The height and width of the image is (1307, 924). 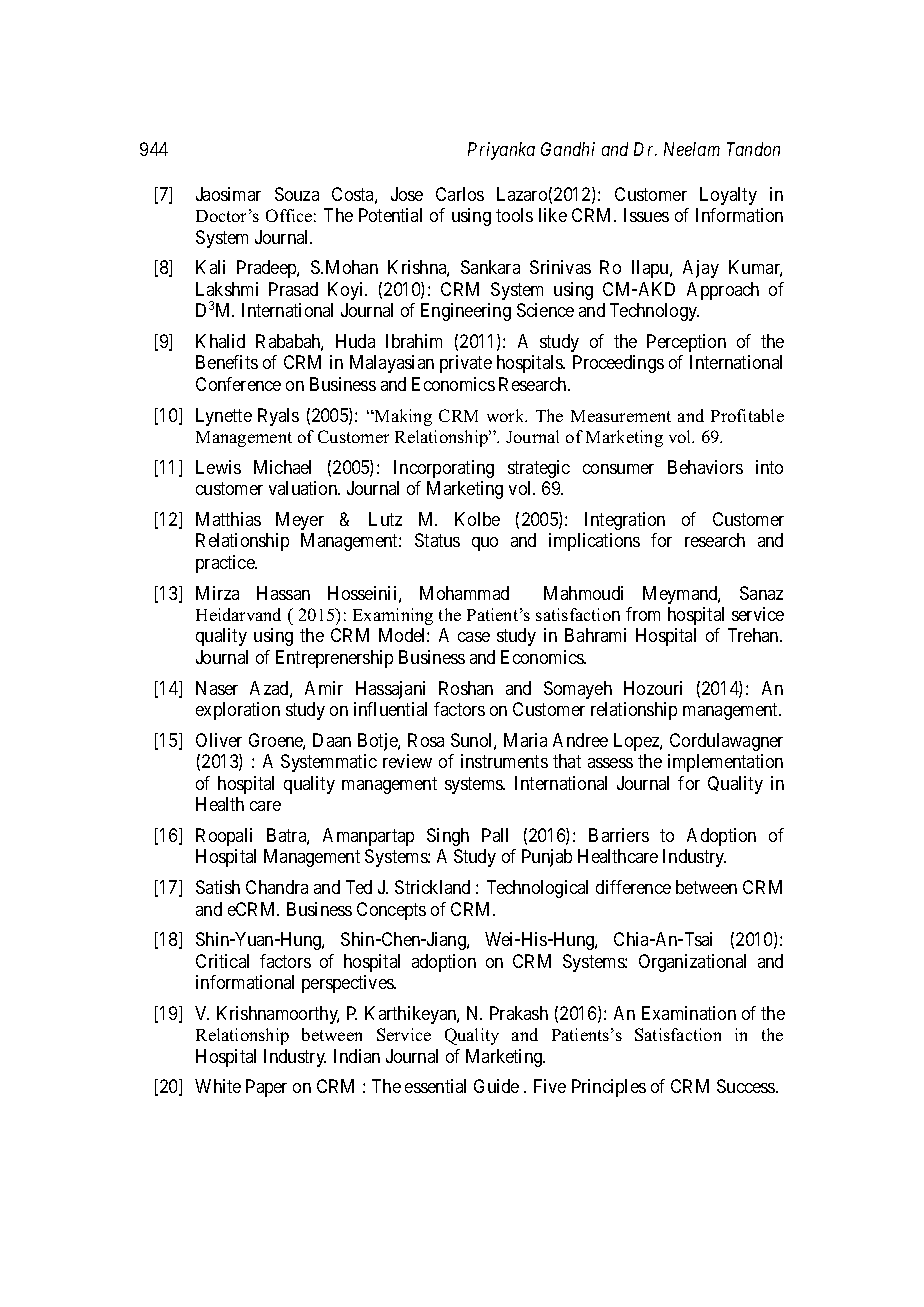 I want to click on Hassan, so click(x=283, y=593).
